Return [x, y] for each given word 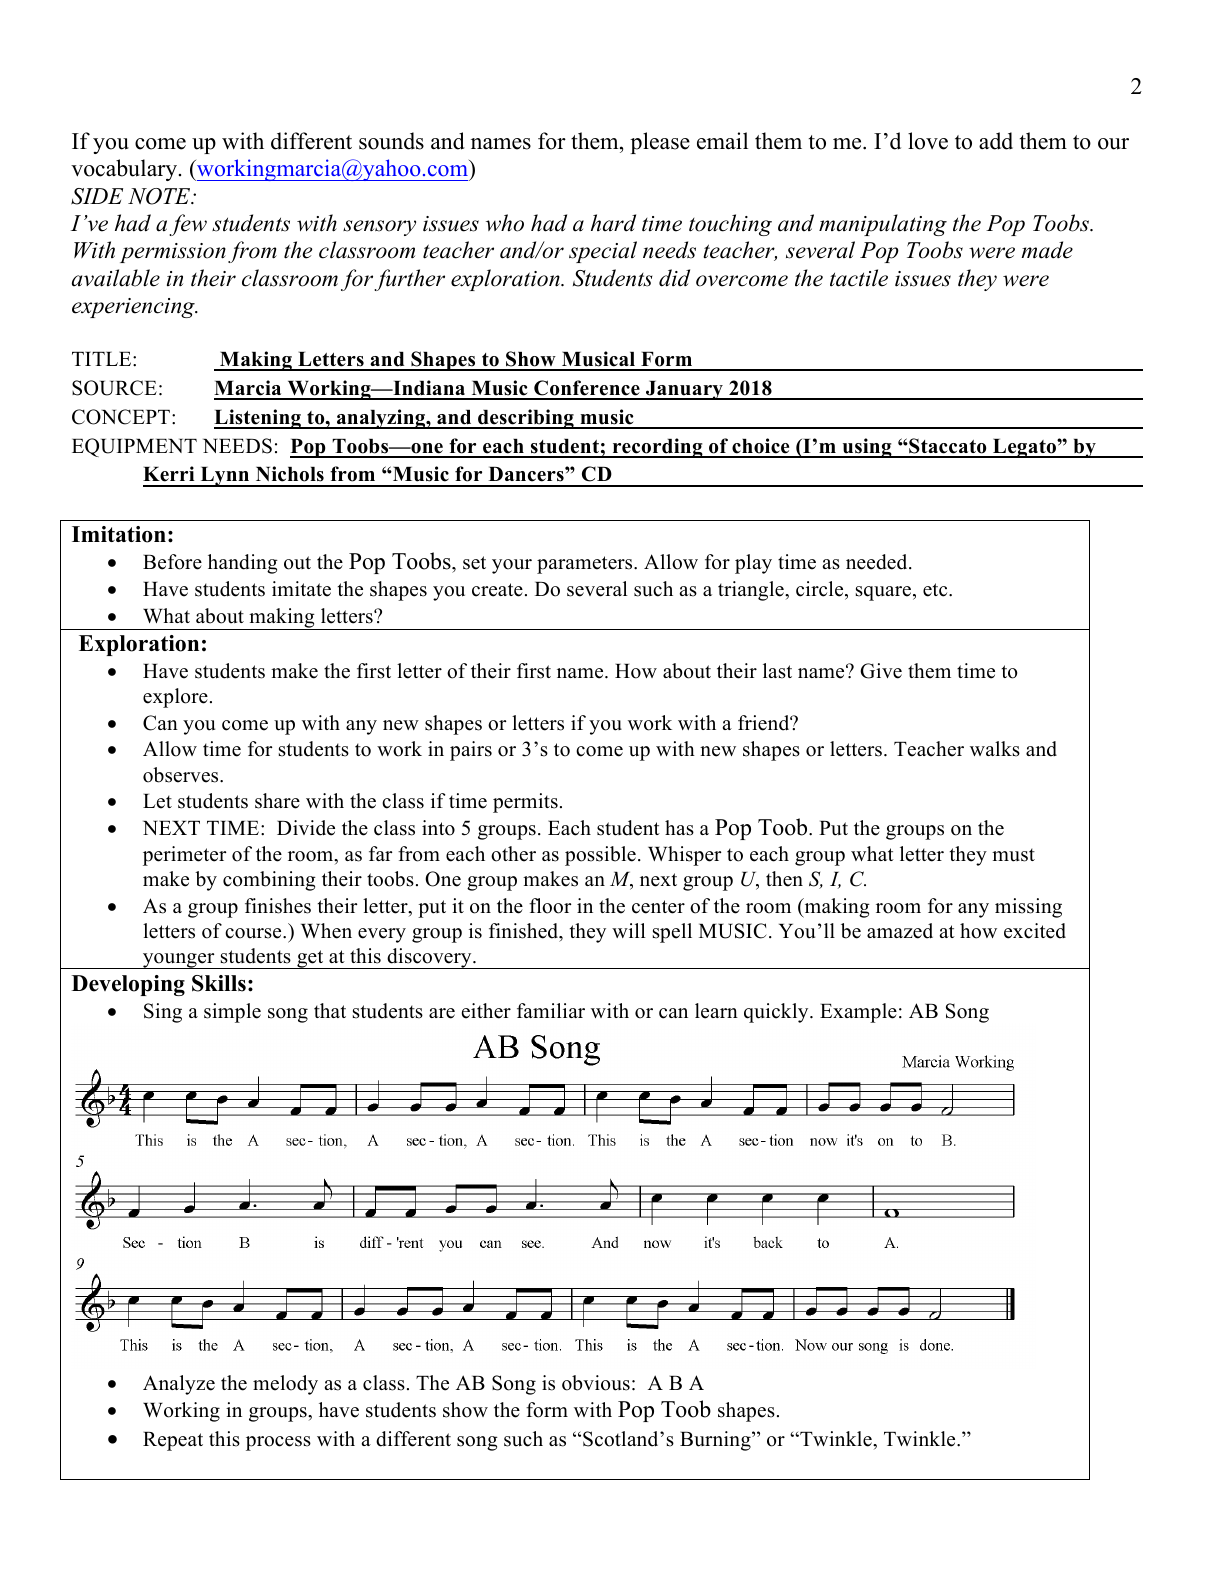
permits [525, 803]
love [928, 141]
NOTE [160, 196]
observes [182, 775]
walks [995, 749]
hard [613, 223]
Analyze [179, 1385]
